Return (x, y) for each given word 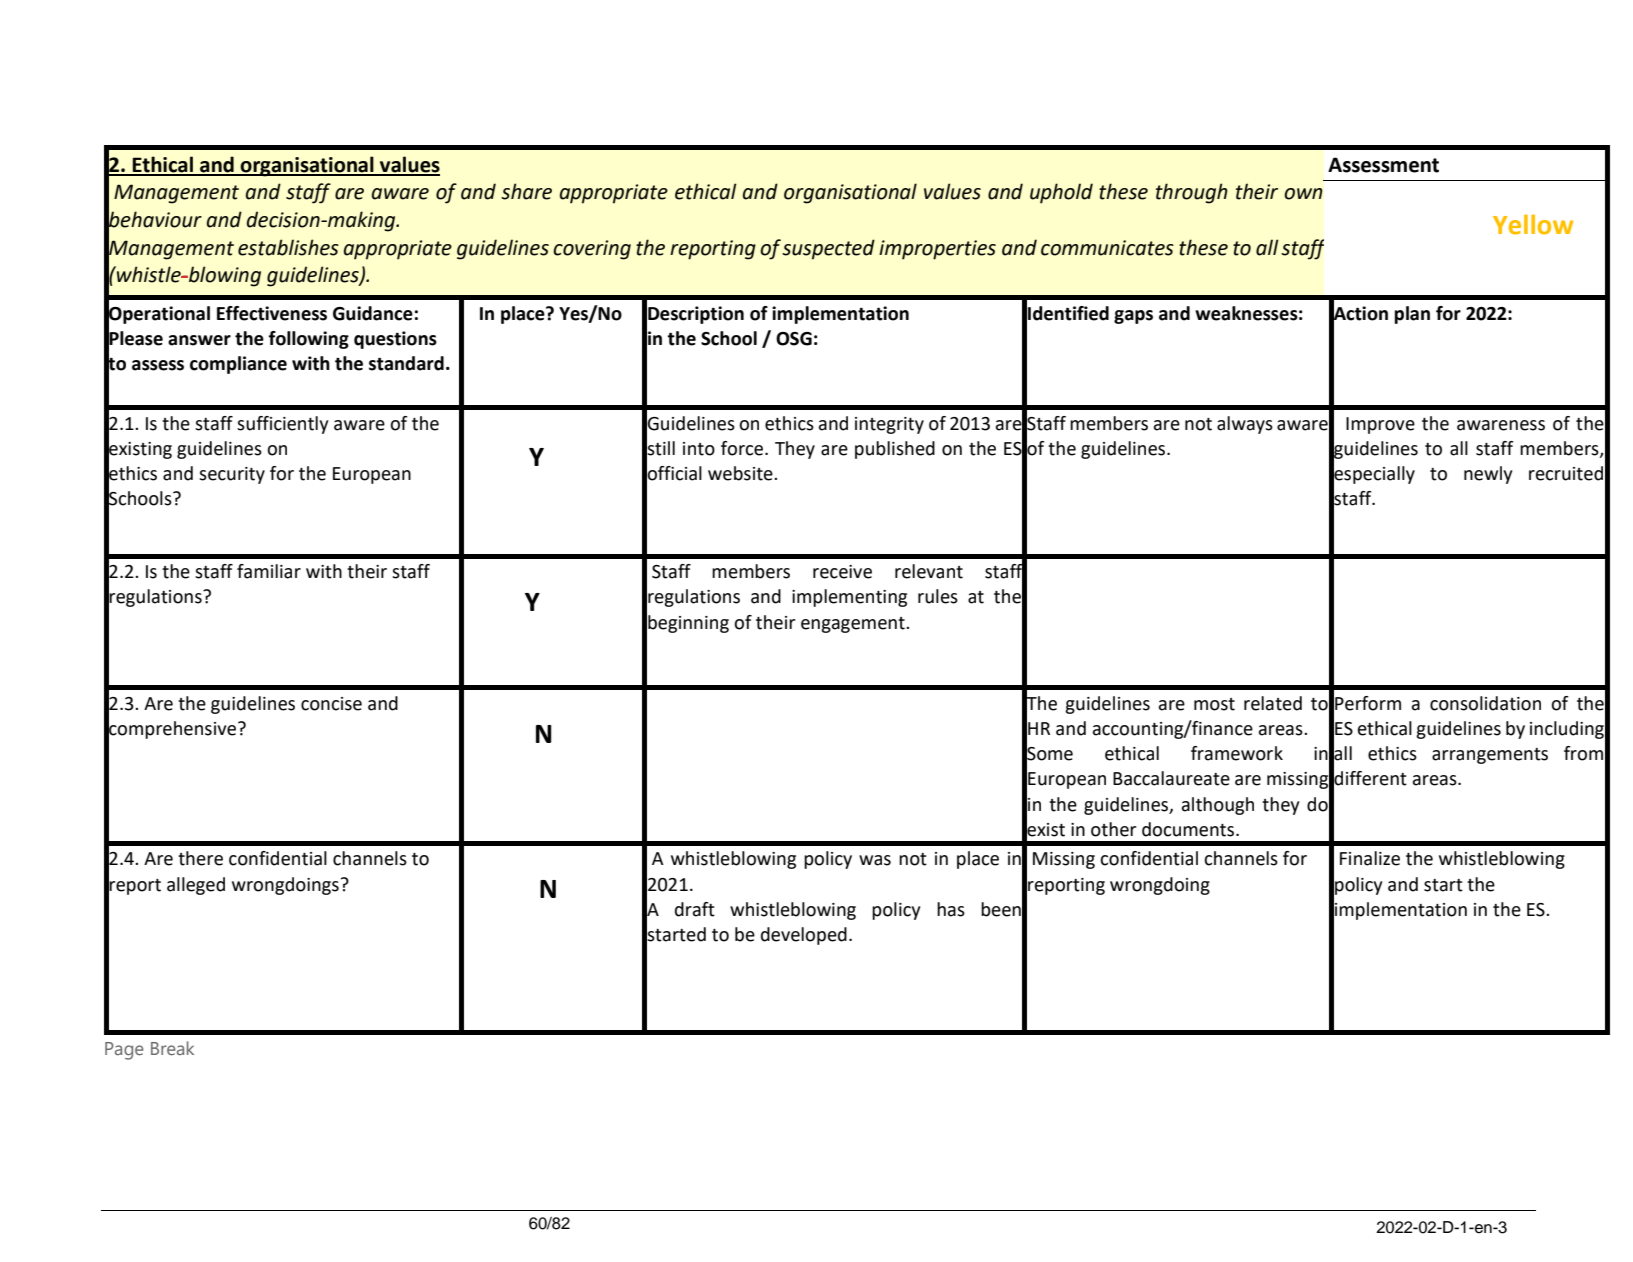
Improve (1380, 425)
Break (172, 1048)
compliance (238, 365)
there (200, 858)
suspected (828, 249)
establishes (288, 247)
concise (331, 704)
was (875, 860)
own (1303, 194)
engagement (854, 625)
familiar (269, 571)
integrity (889, 425)
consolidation (1485, 703)
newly (1488, 475)
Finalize (1370, 858)
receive (842, 572)
